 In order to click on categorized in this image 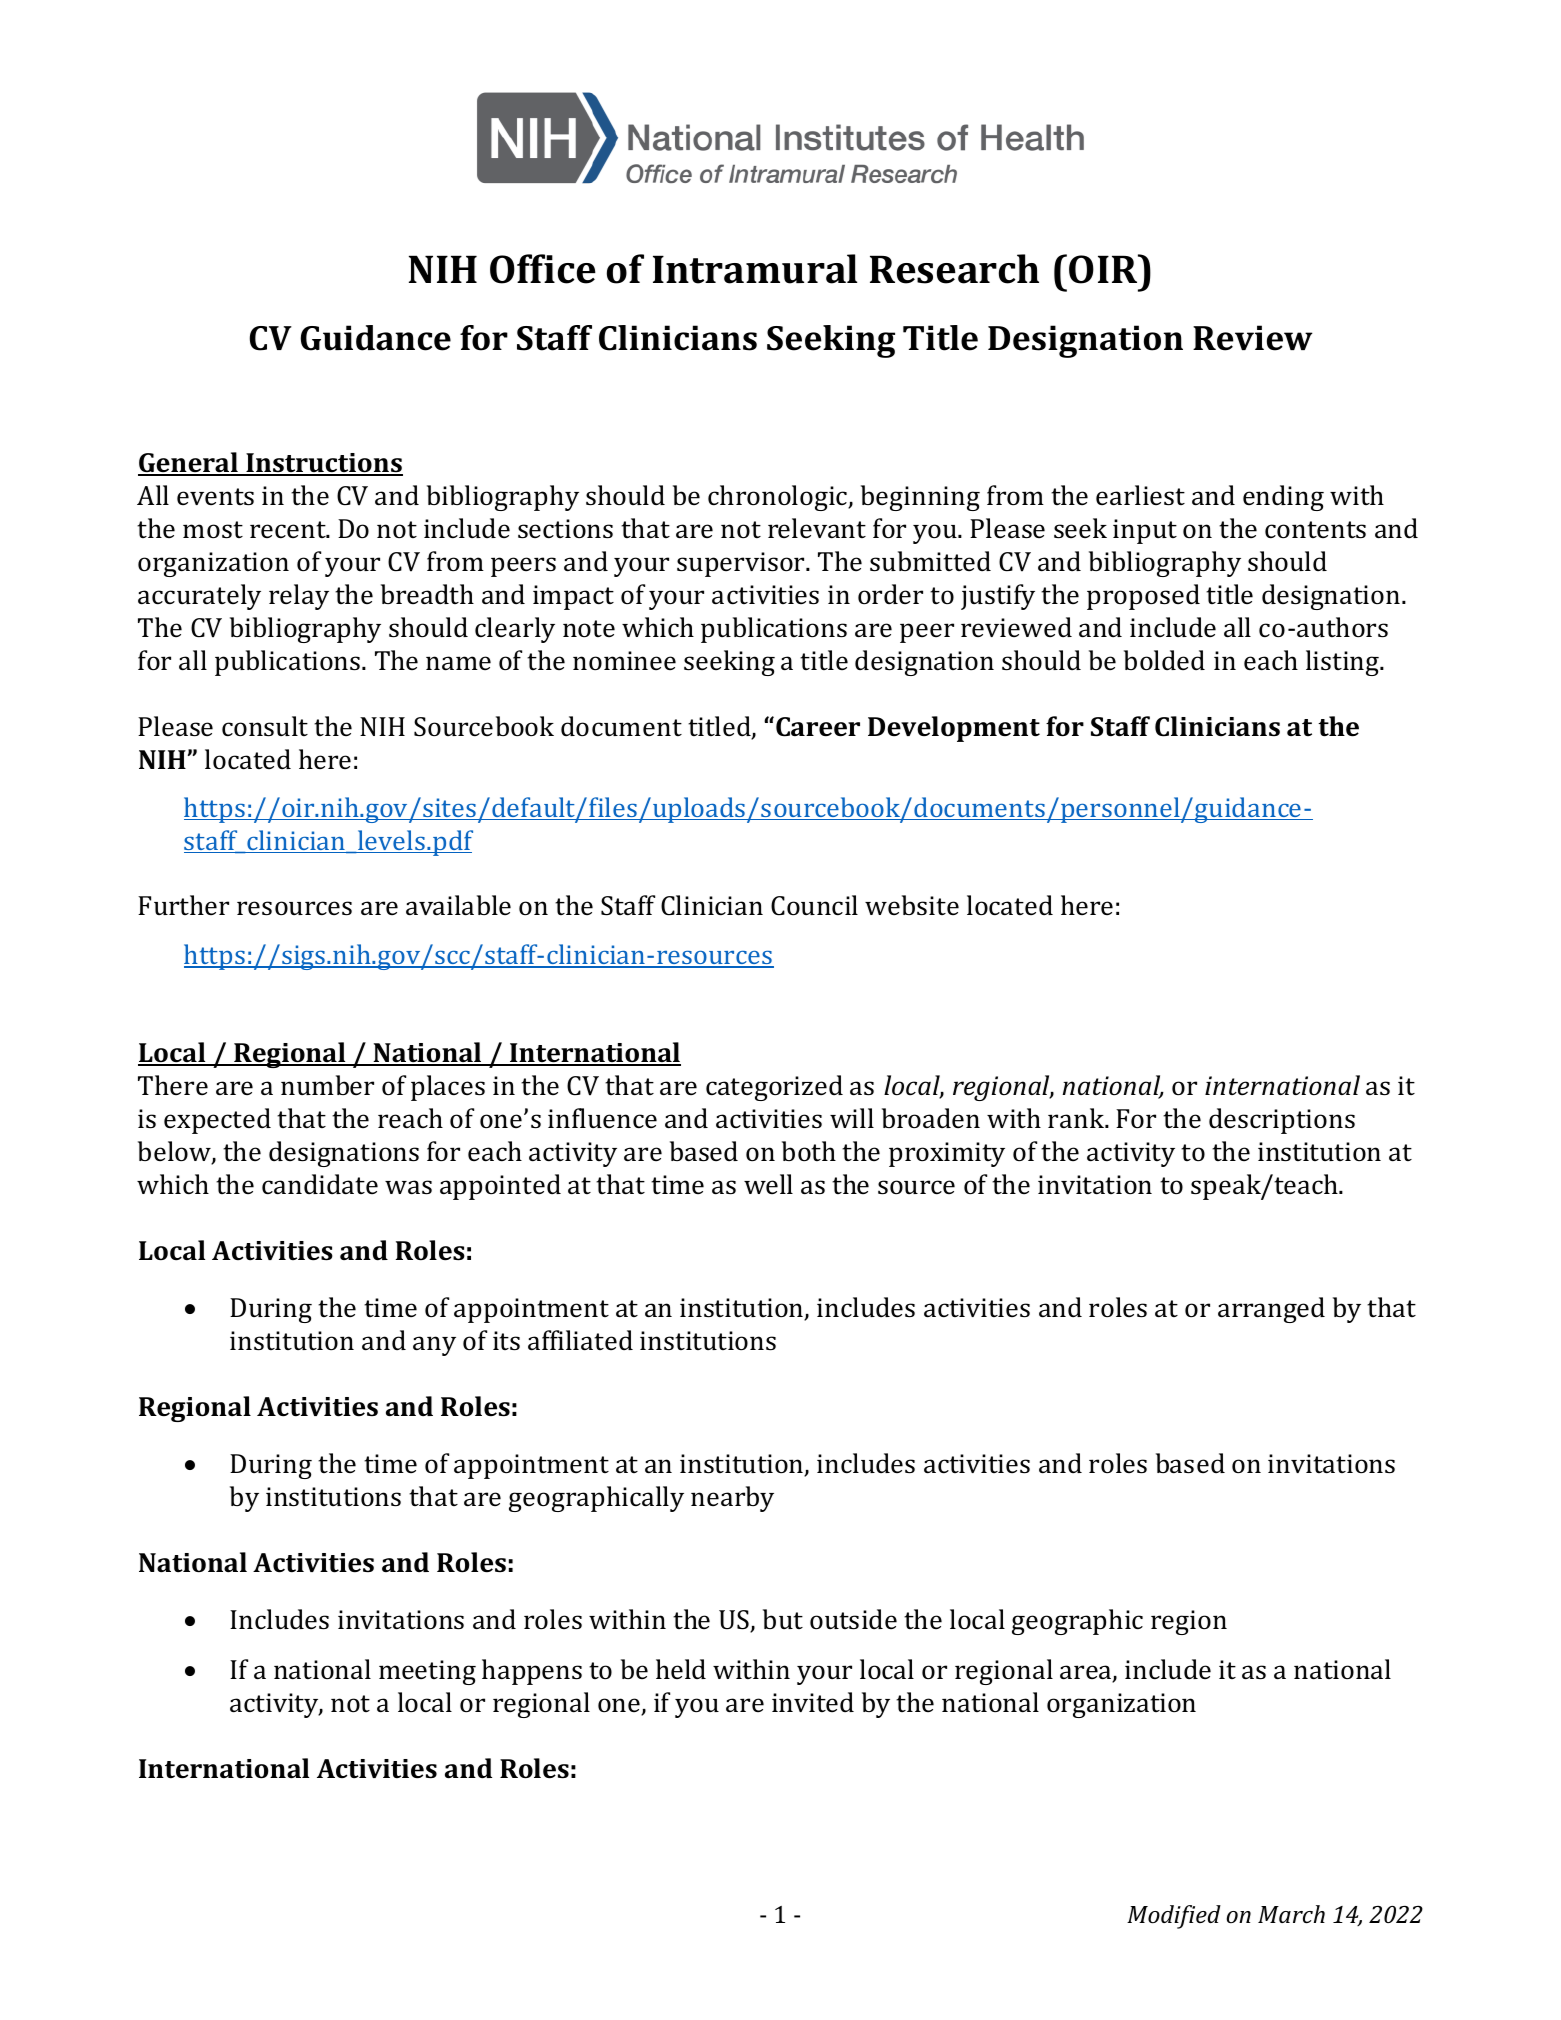, I will do `click(774, 1088)`.
